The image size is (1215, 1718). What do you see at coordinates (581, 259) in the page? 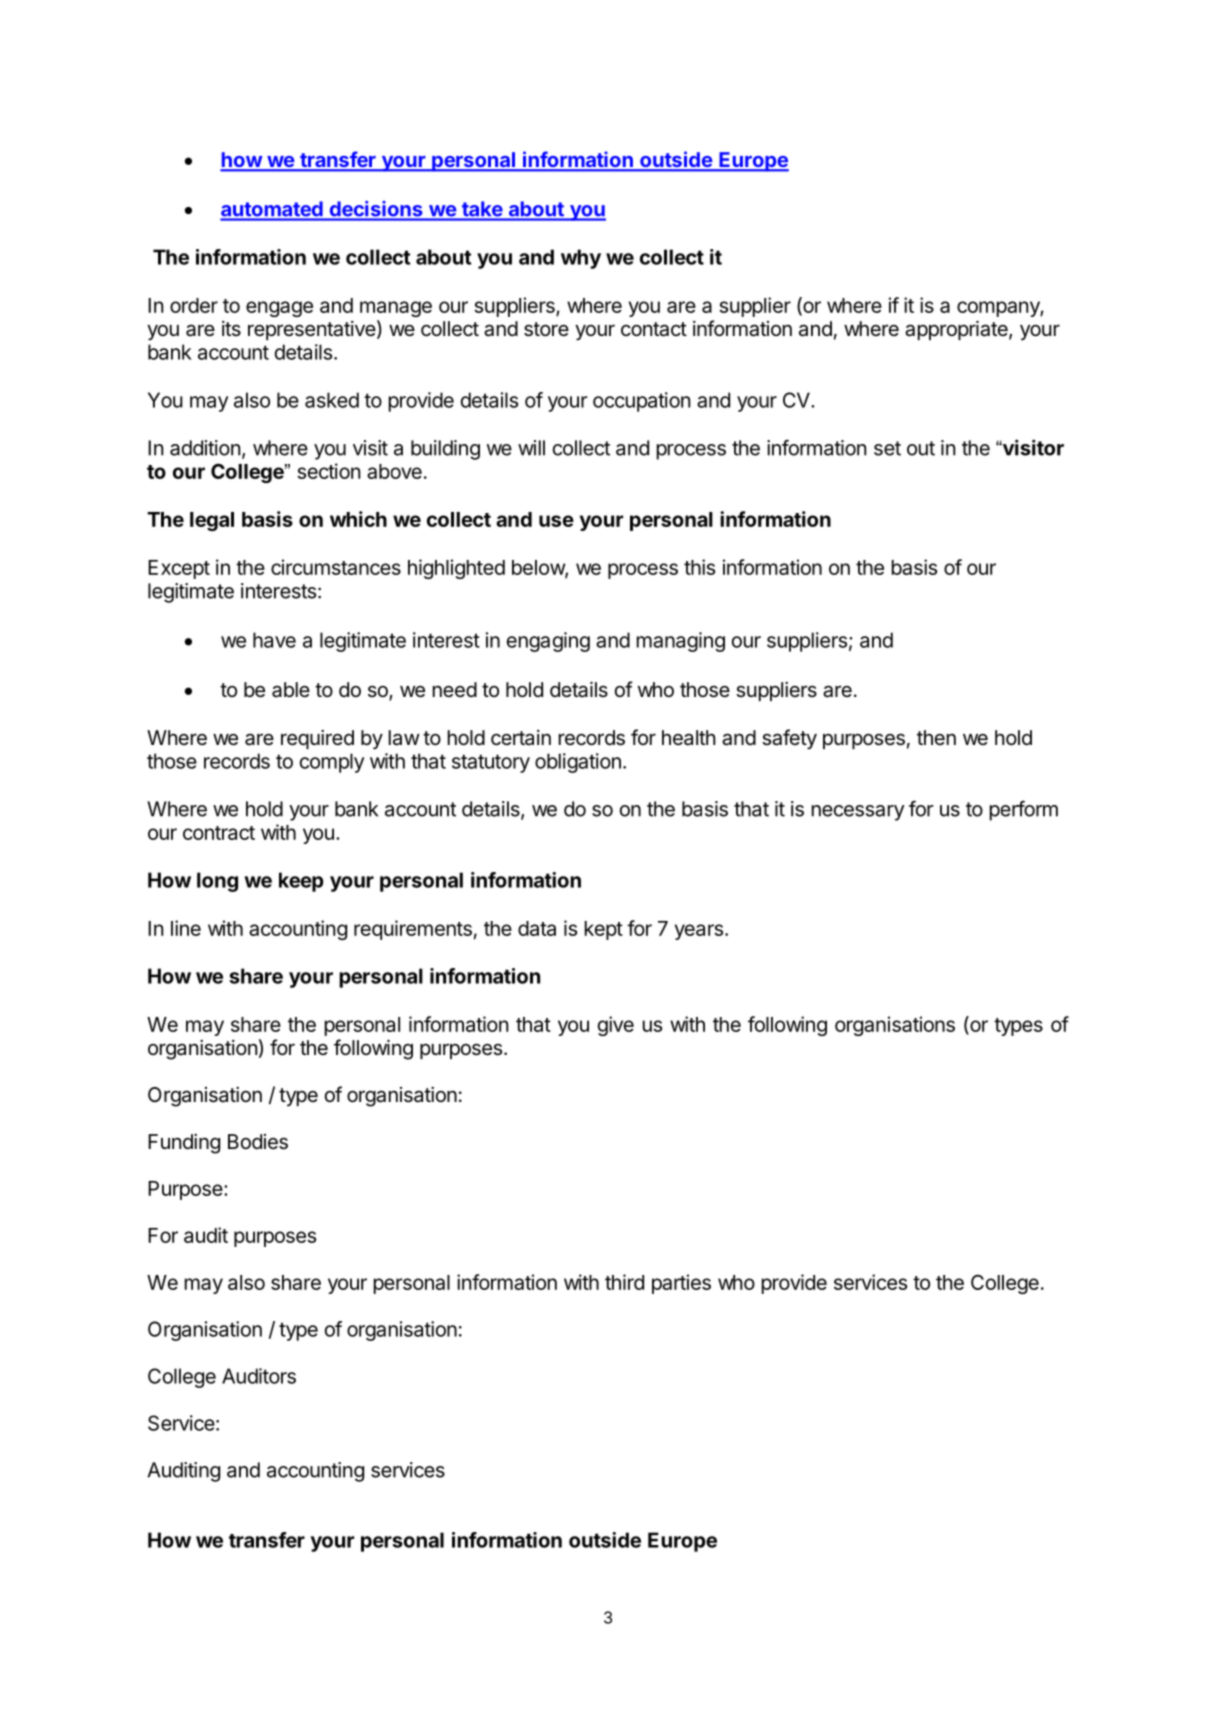
I see `why` at bounding box center [581, 259].
